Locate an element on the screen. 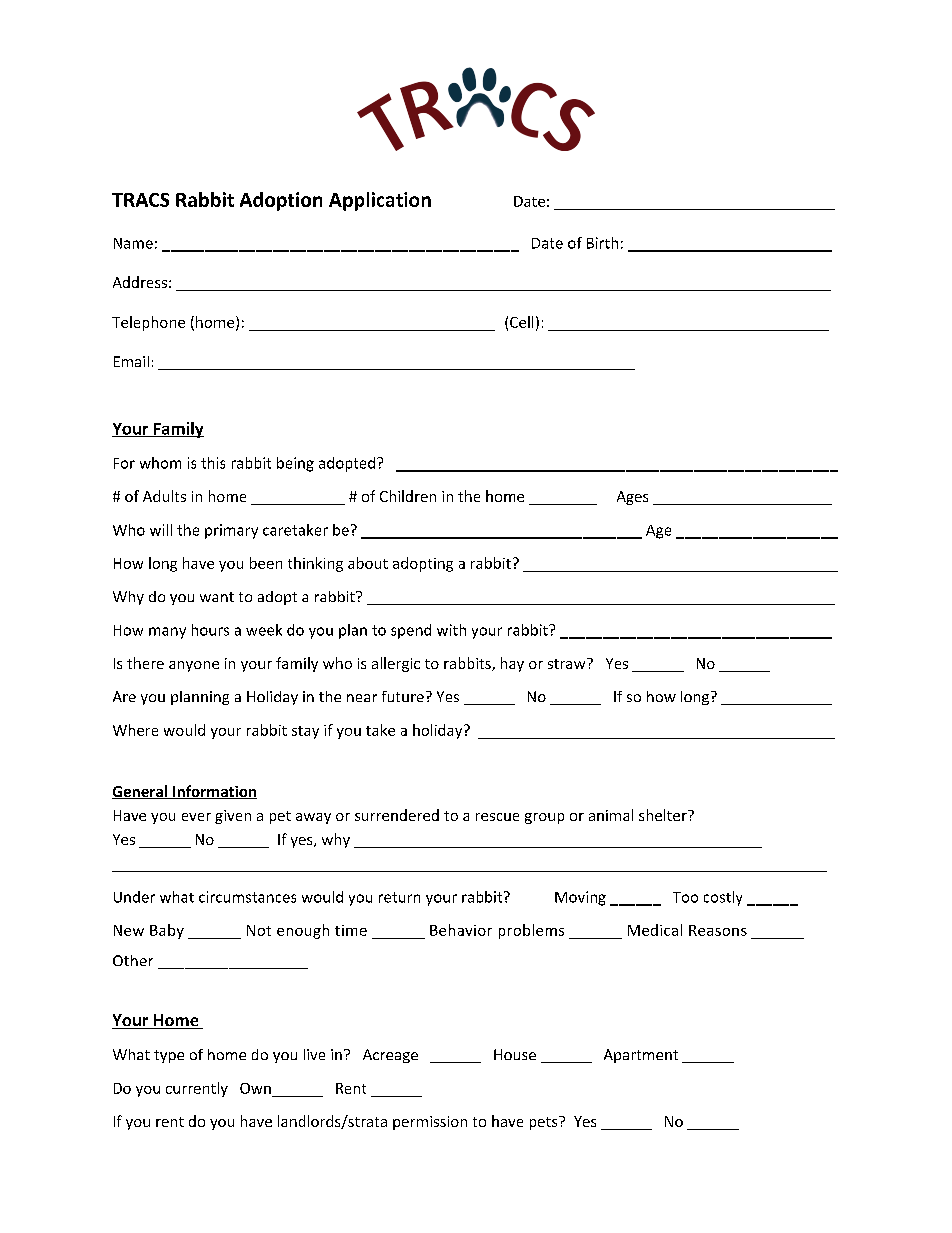 Image resolution: width=952 pixels, height=1233 pixels. Name is located at coordinates (133, 243).
